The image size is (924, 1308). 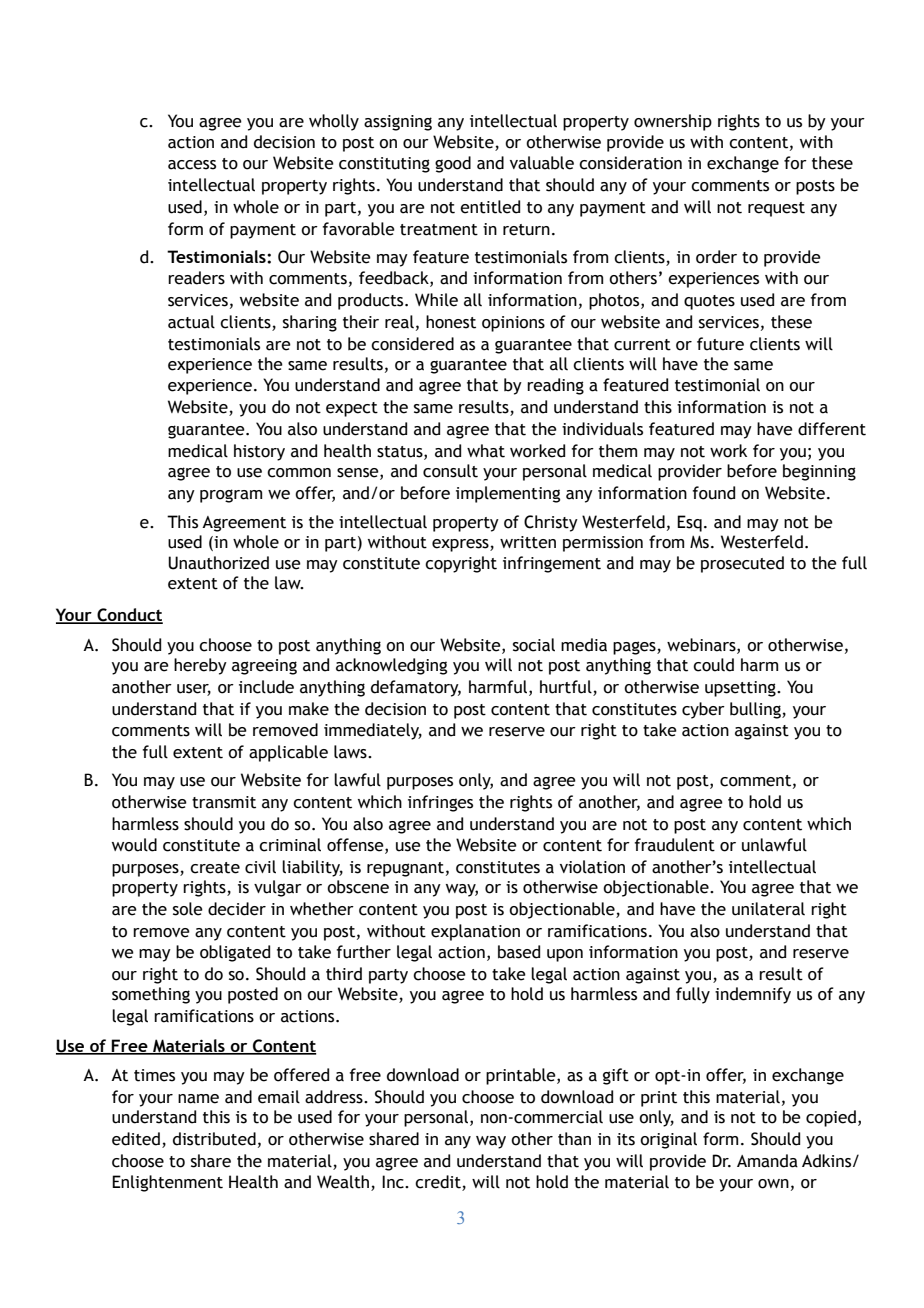 What do you see at coordinates (237, 909) in the screenshot?
I see `decider` at bounding box center [237, 909].
